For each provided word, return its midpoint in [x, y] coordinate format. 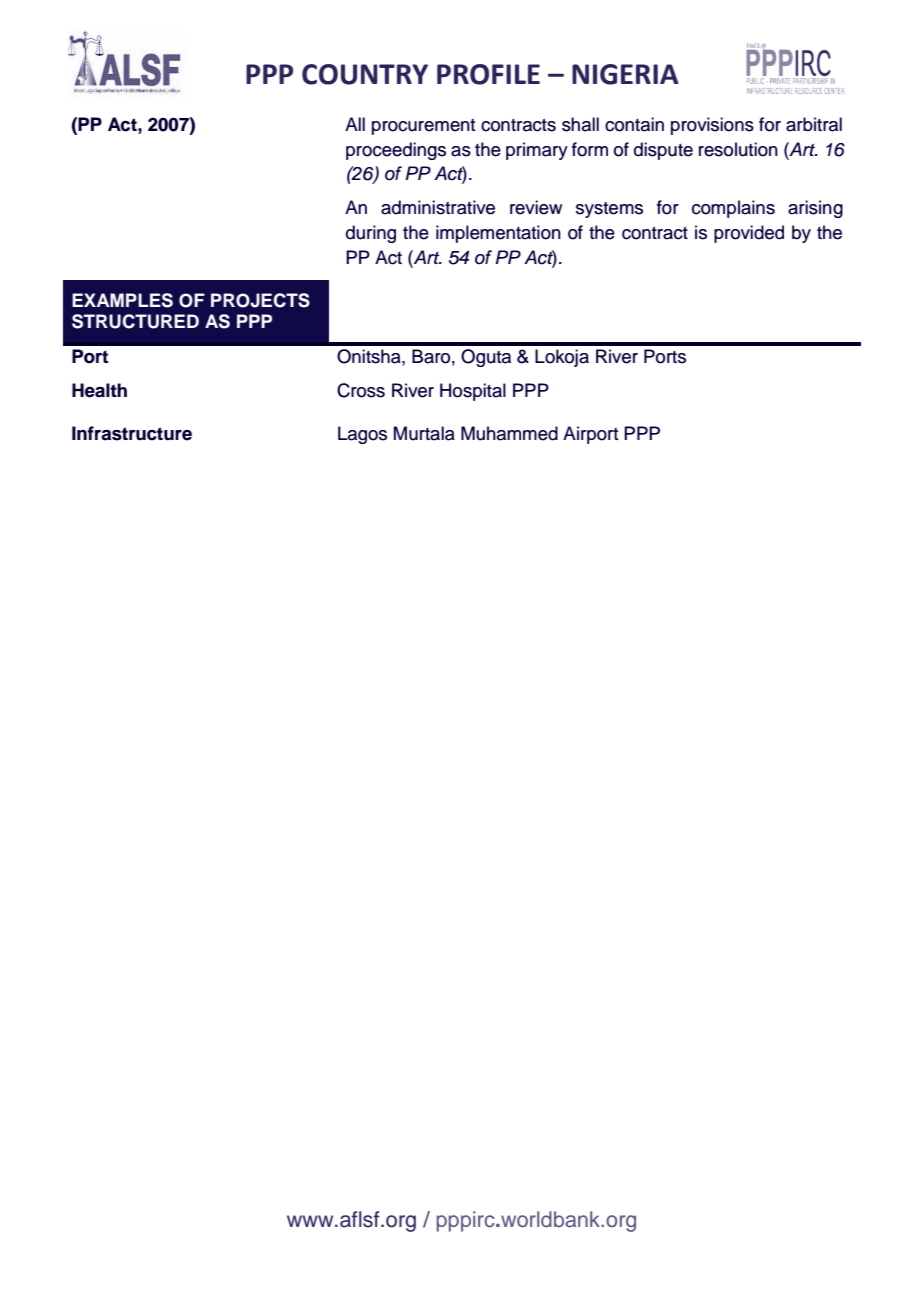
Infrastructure [132, 433]
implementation [498, 234]
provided [749, 234]
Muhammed [509, 433]
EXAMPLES [122, 300]
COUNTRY [365, 74]
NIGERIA [625, 74]
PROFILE [488, 74]
